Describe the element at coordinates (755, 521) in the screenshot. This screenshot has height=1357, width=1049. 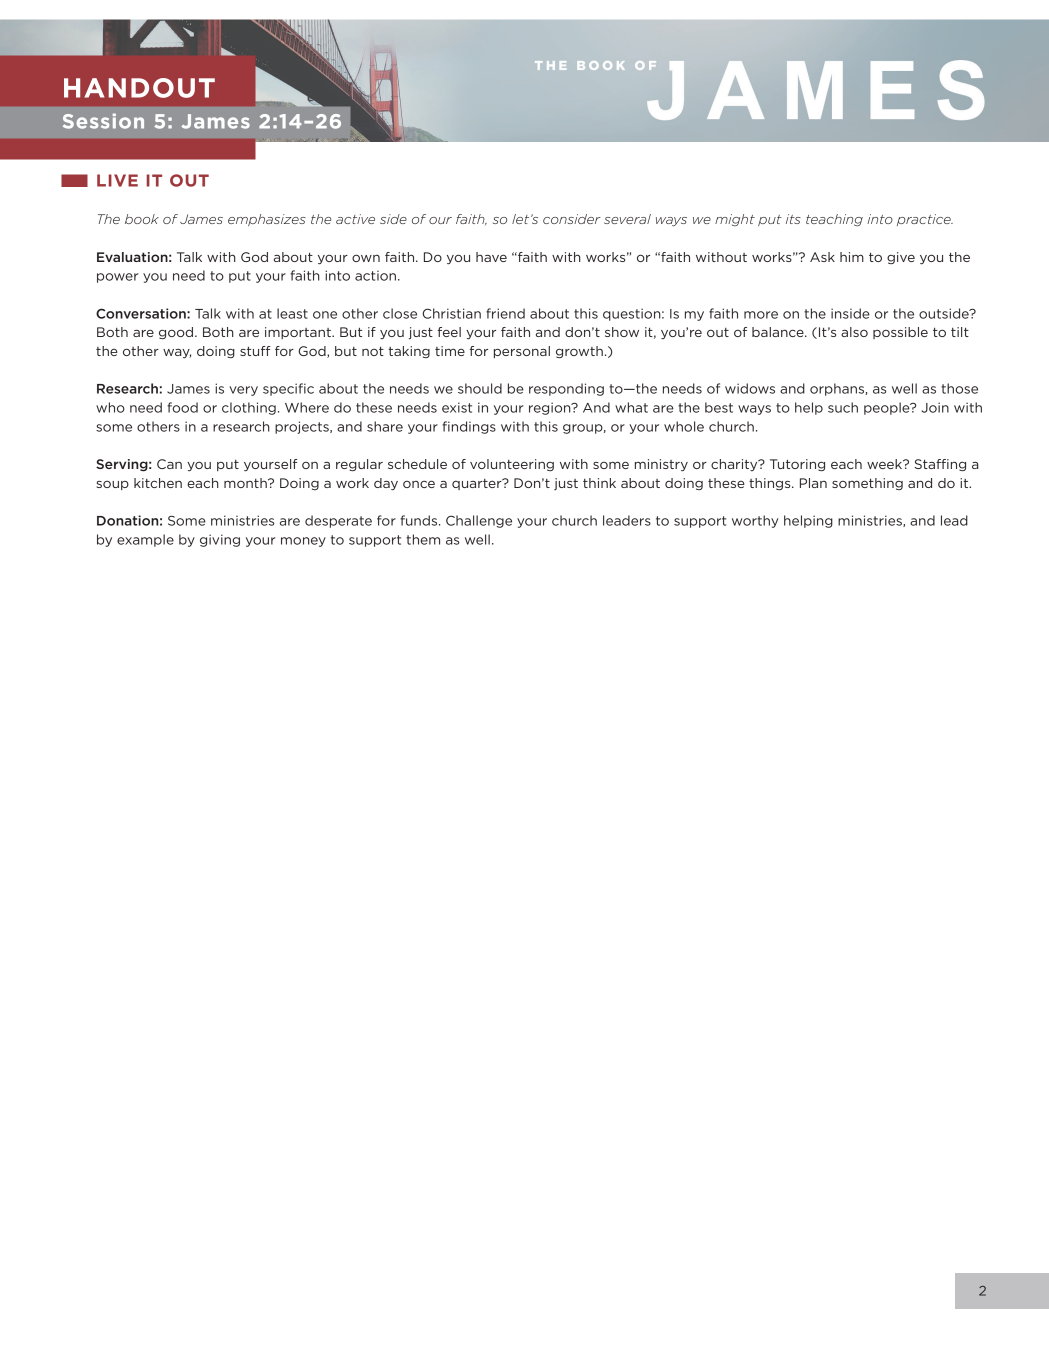
I see `worthy` at that location.
